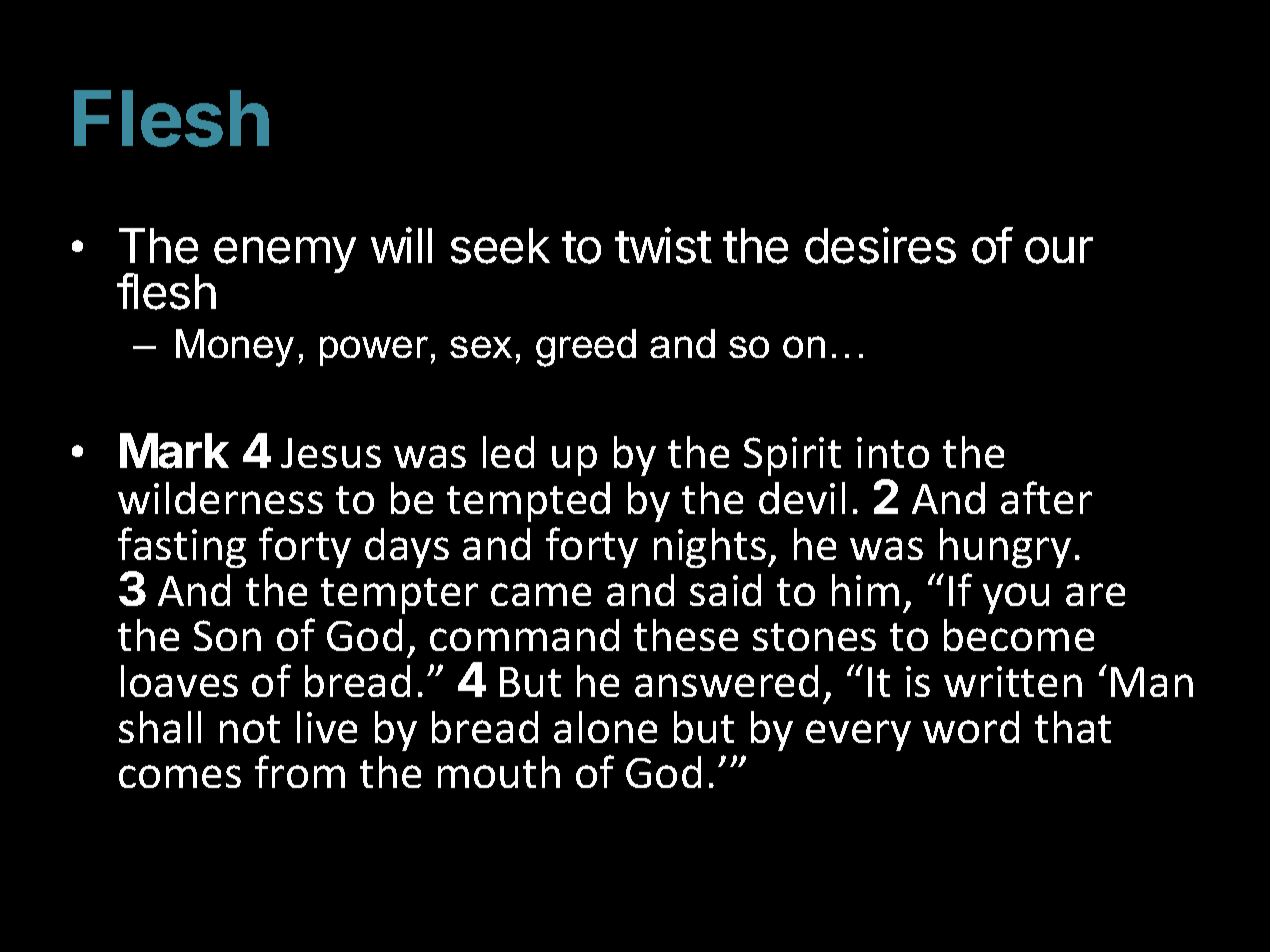 This screenshot has height=952, width=1270. What do you see at coordinates (663, 245) in the screenshot?
I see `twist` at bounding box center [663, 245].
